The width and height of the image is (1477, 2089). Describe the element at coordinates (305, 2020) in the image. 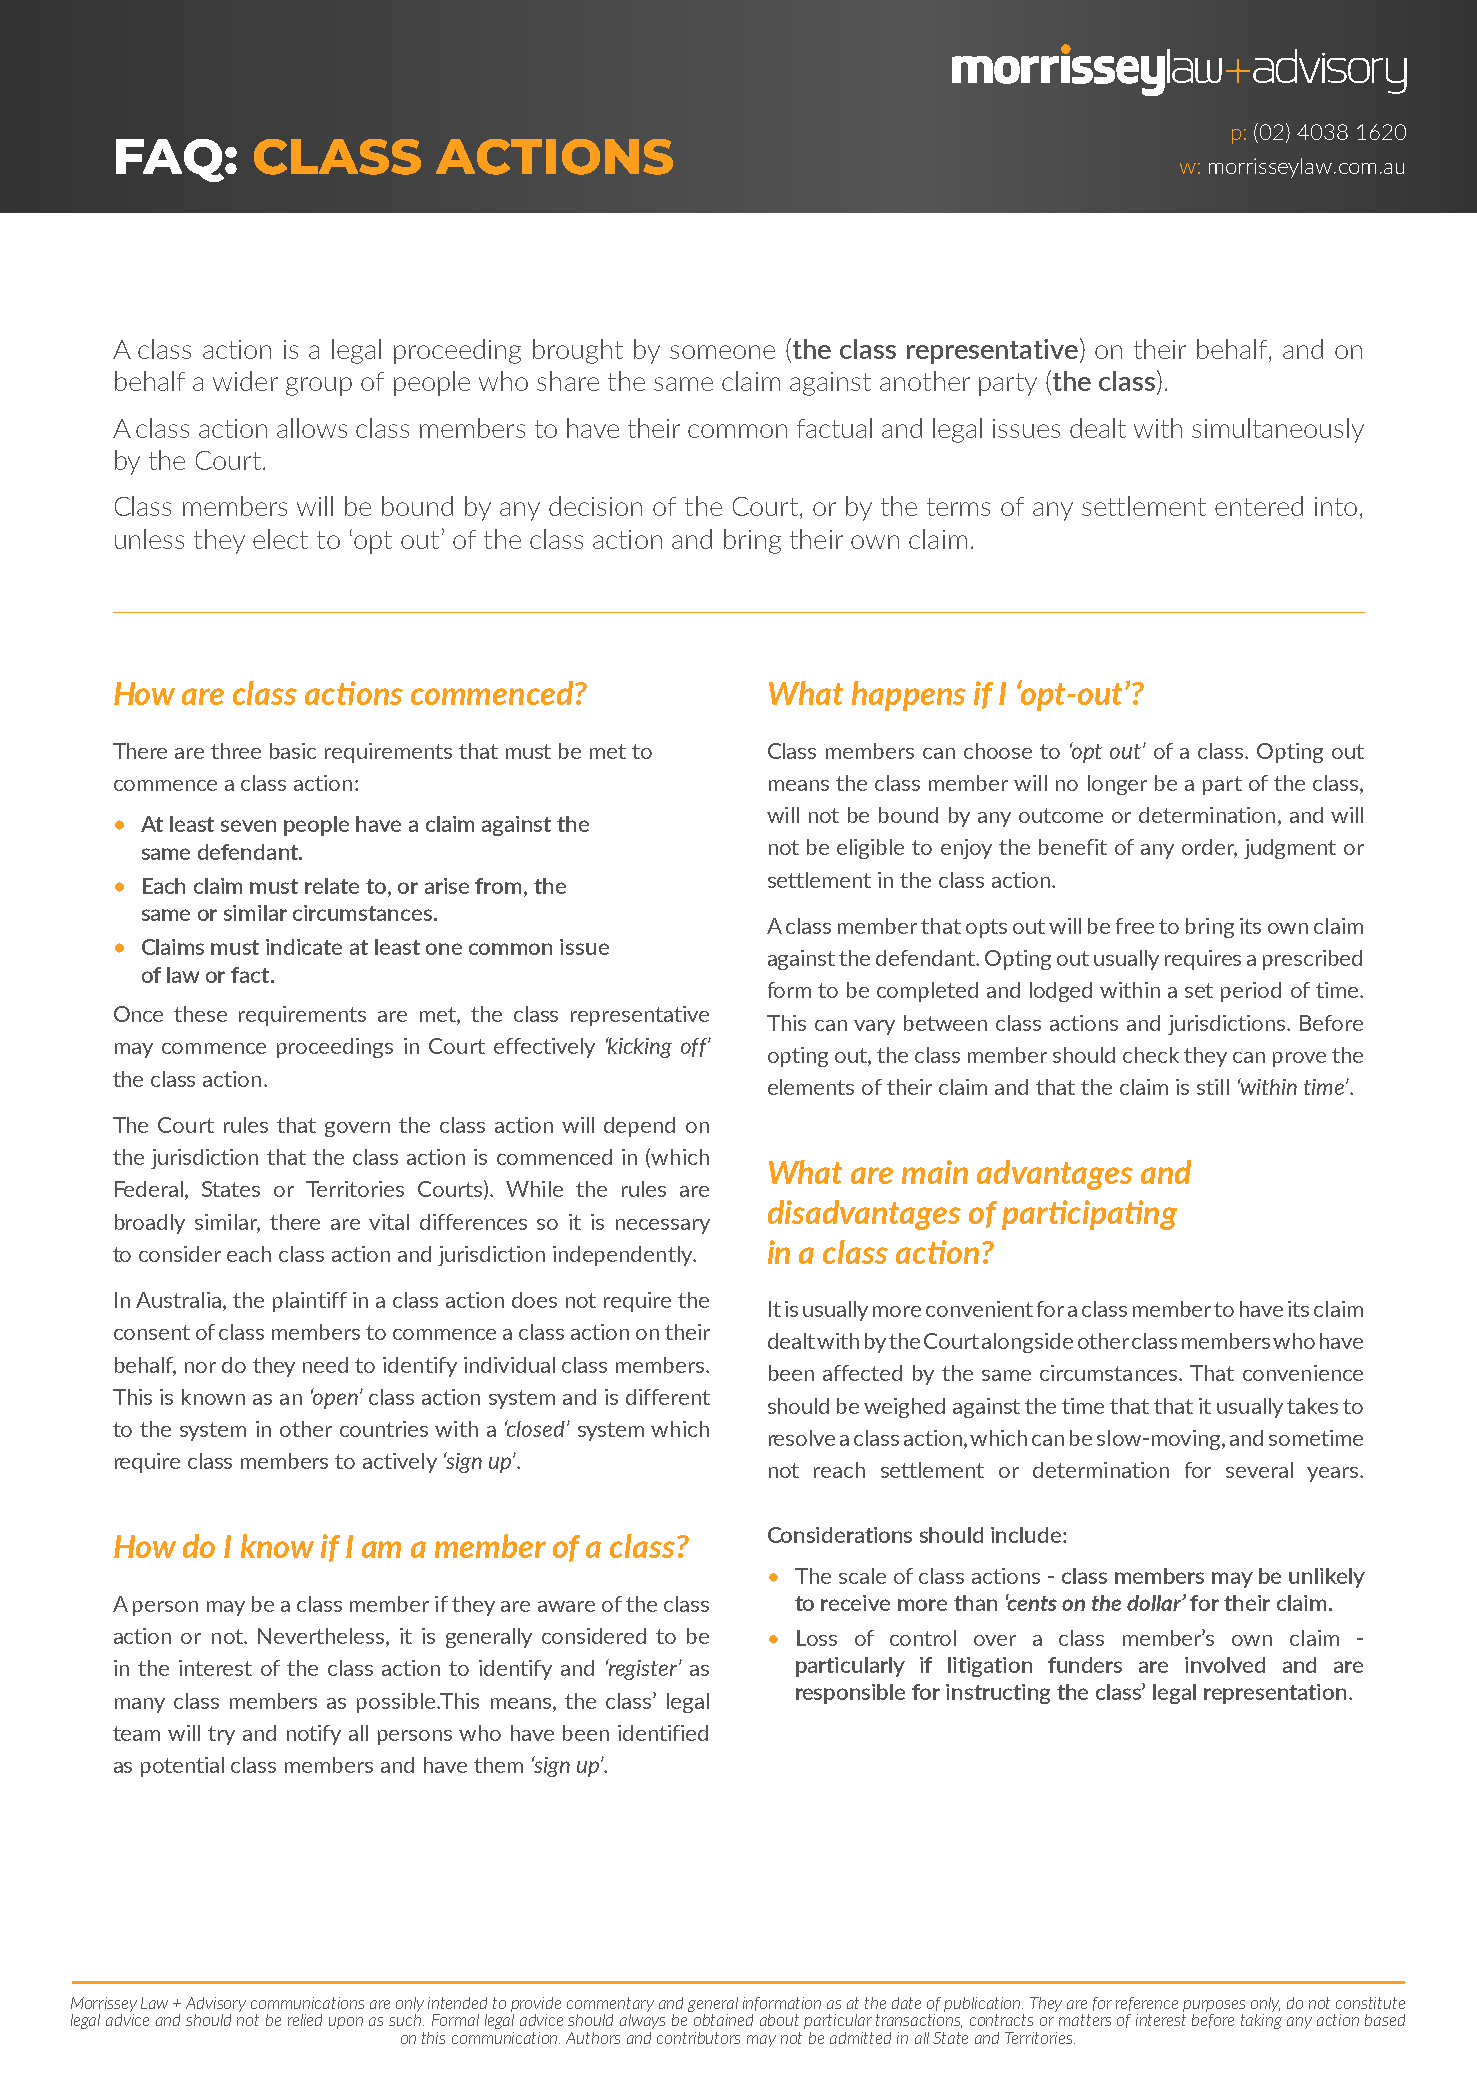

I see `relied` at that location.
